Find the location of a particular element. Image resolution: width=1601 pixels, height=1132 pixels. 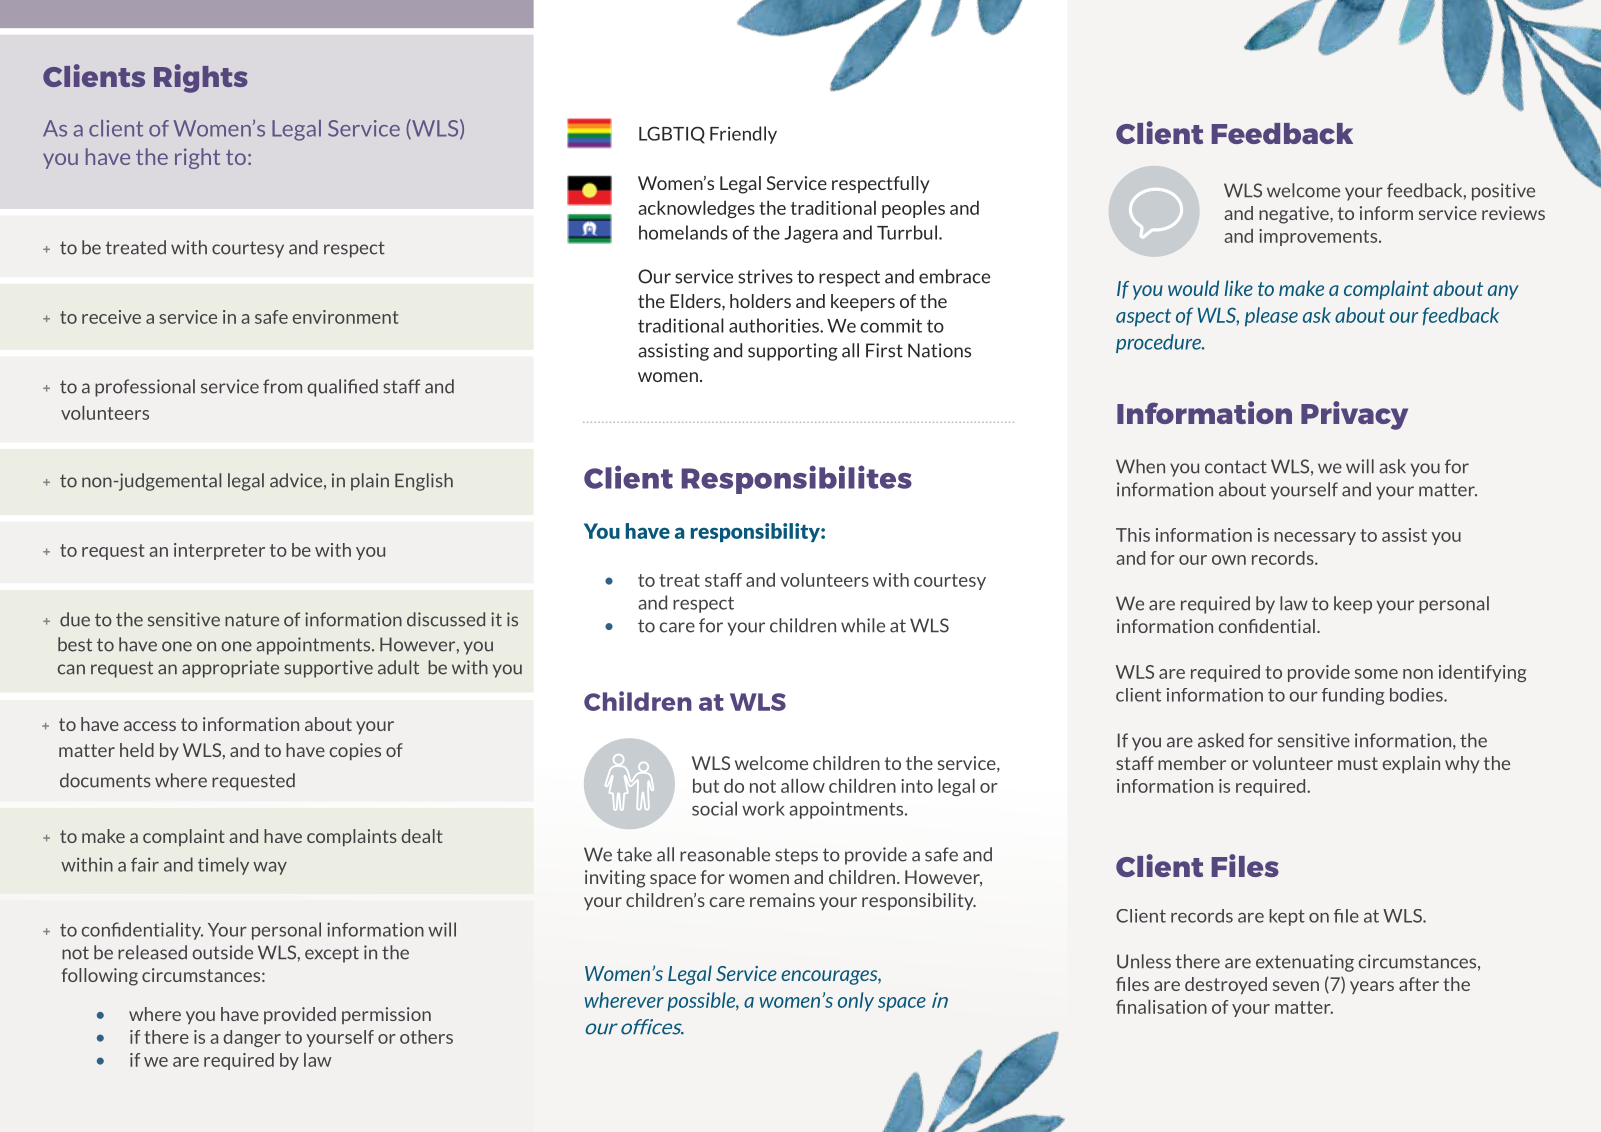

Friendly is located at coordinates (743, 135).
